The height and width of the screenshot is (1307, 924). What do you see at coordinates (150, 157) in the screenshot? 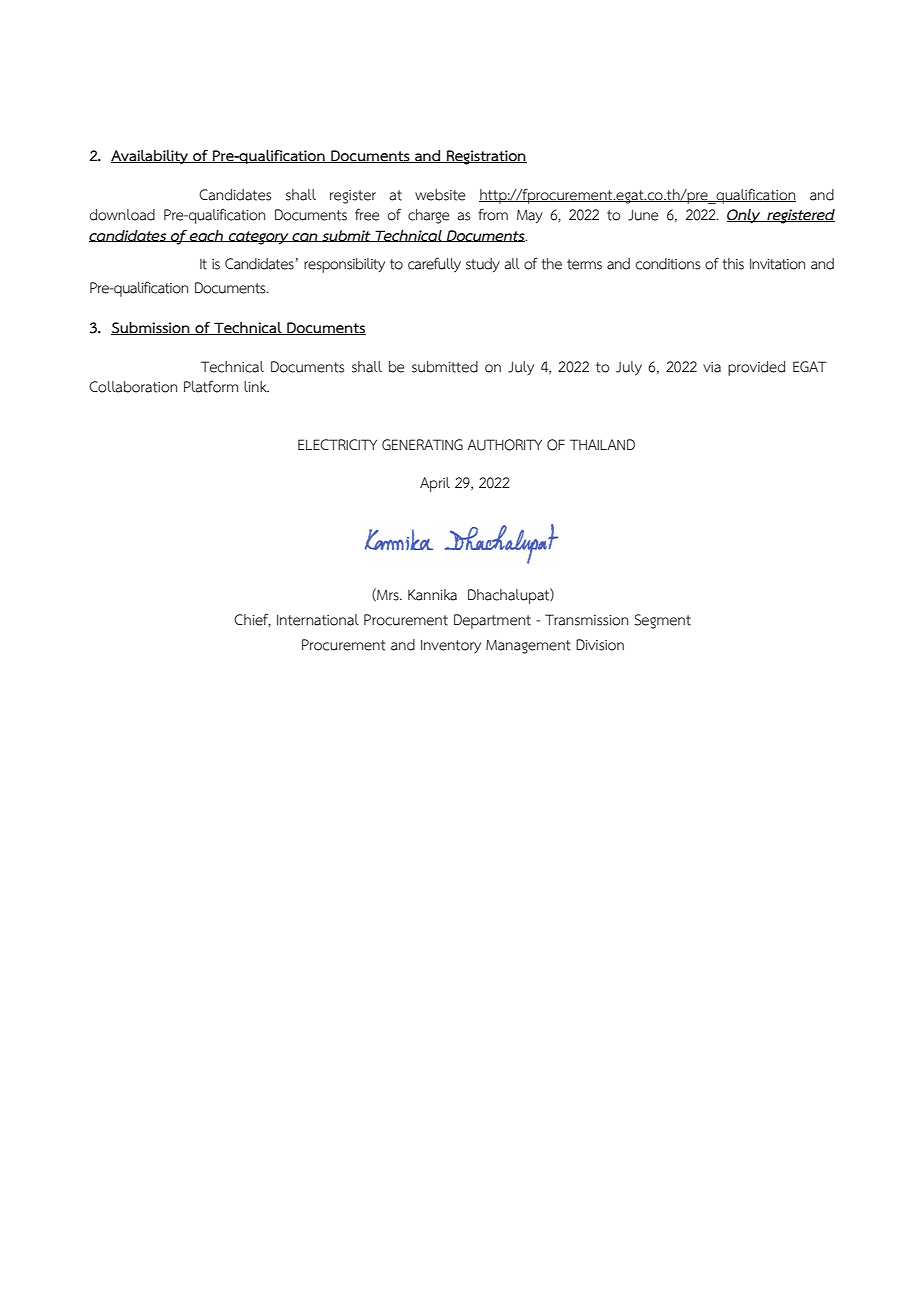
I see `Availability` at bounding box center [150, 157].
